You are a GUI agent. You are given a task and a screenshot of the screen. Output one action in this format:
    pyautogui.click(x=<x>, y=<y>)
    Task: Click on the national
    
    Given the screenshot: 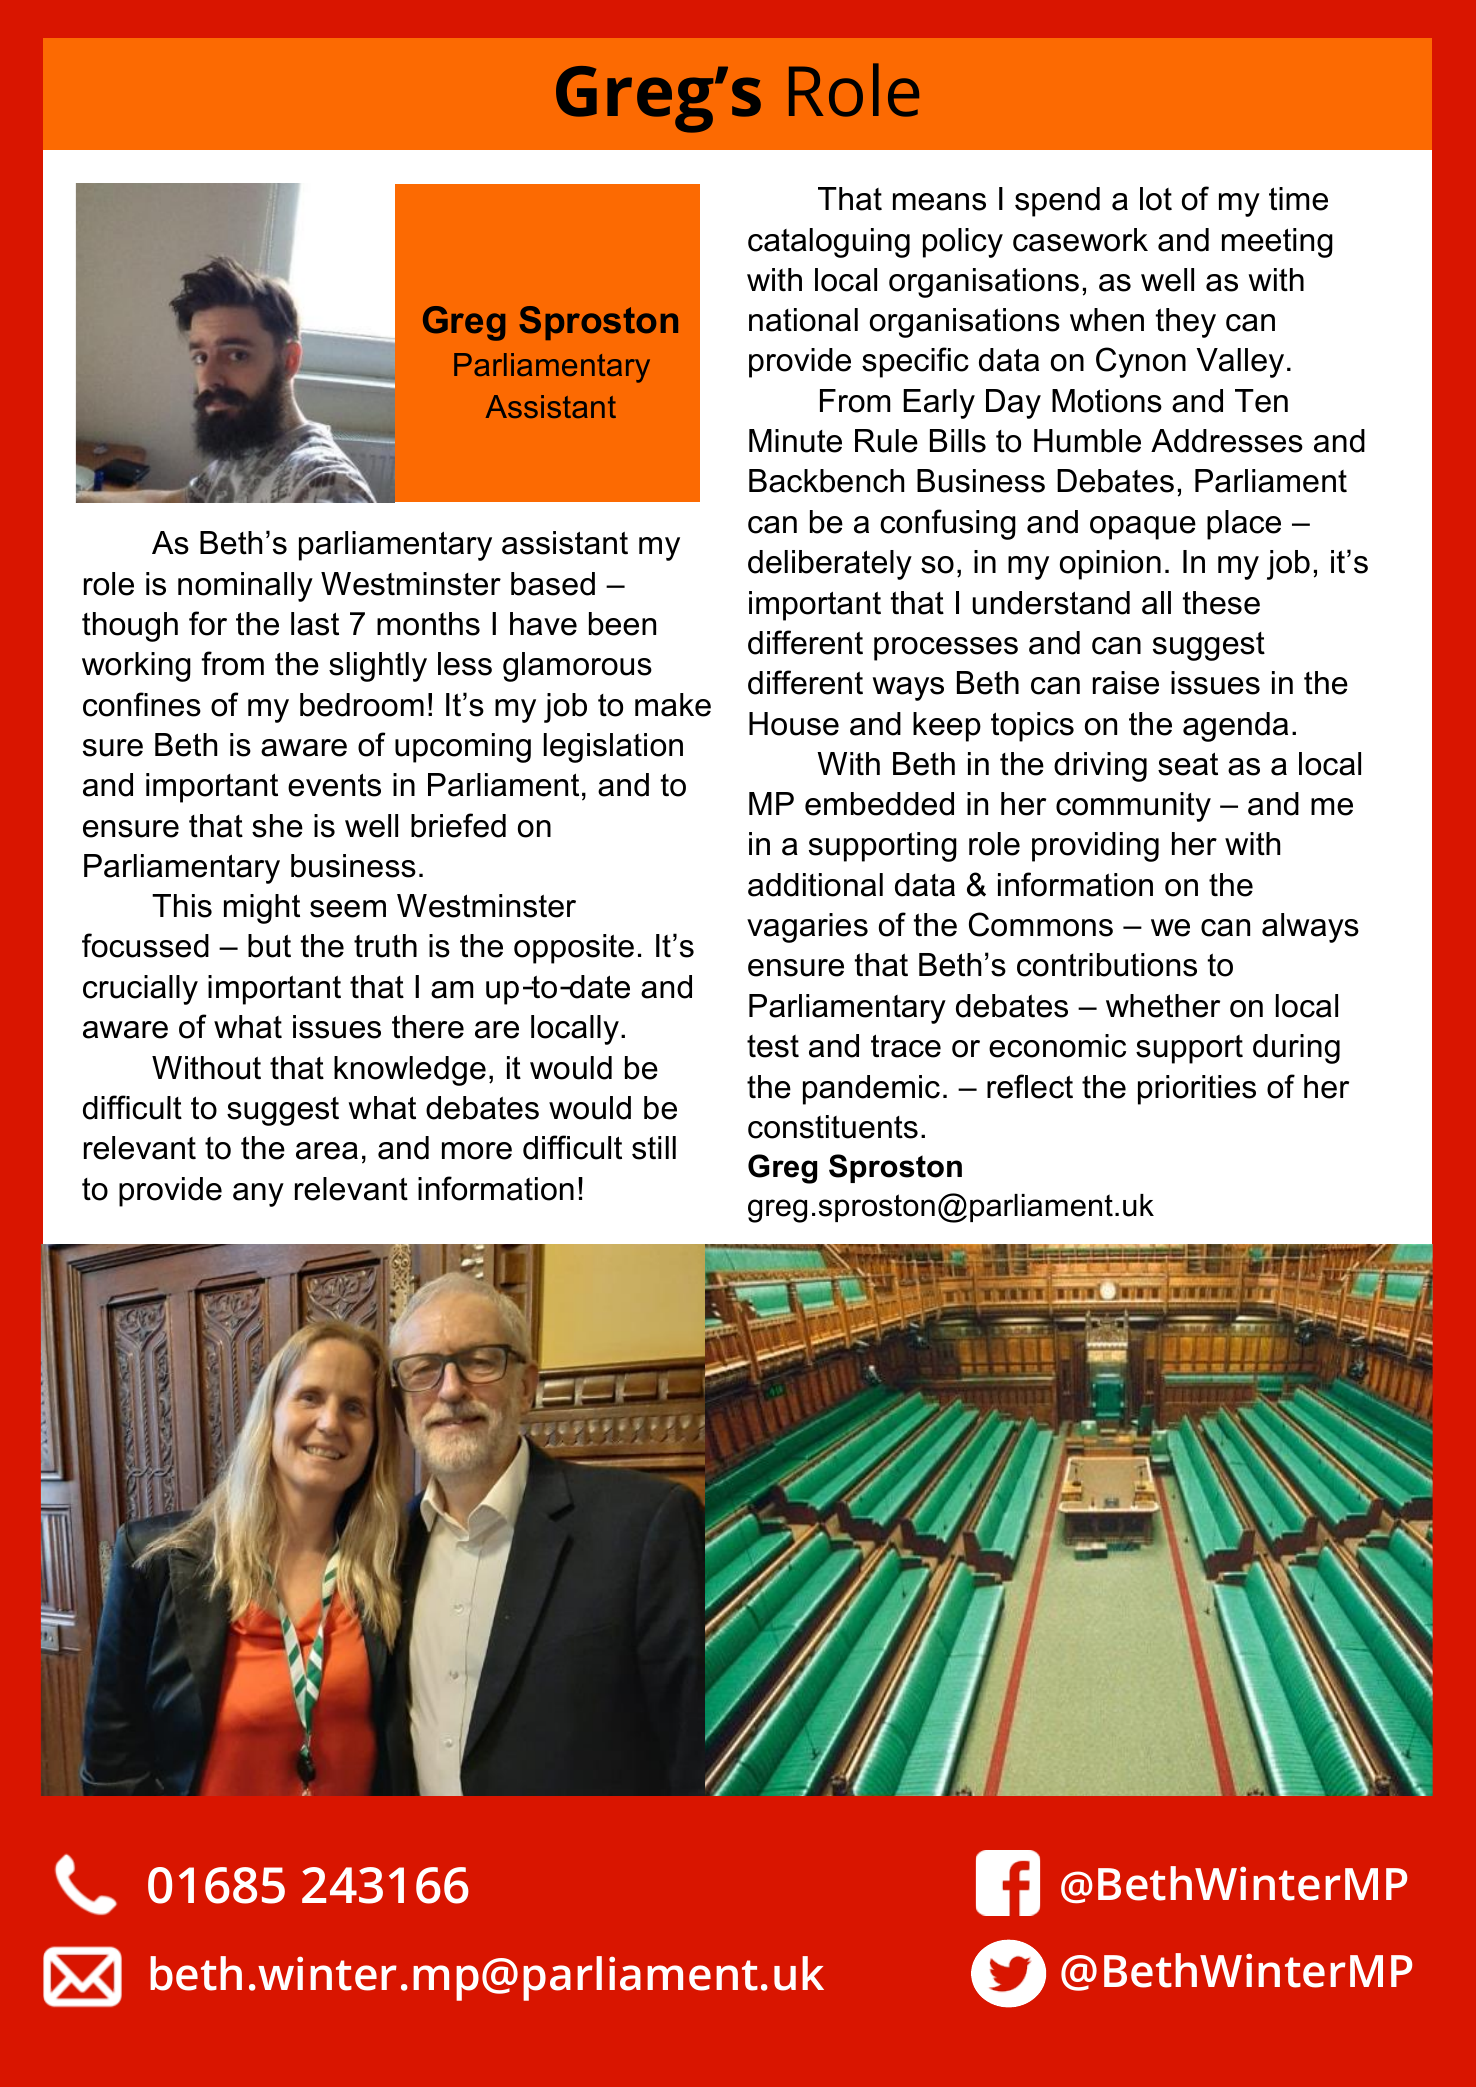 What is the action you would take?
    pyautogui.click(x=803, y=320)
